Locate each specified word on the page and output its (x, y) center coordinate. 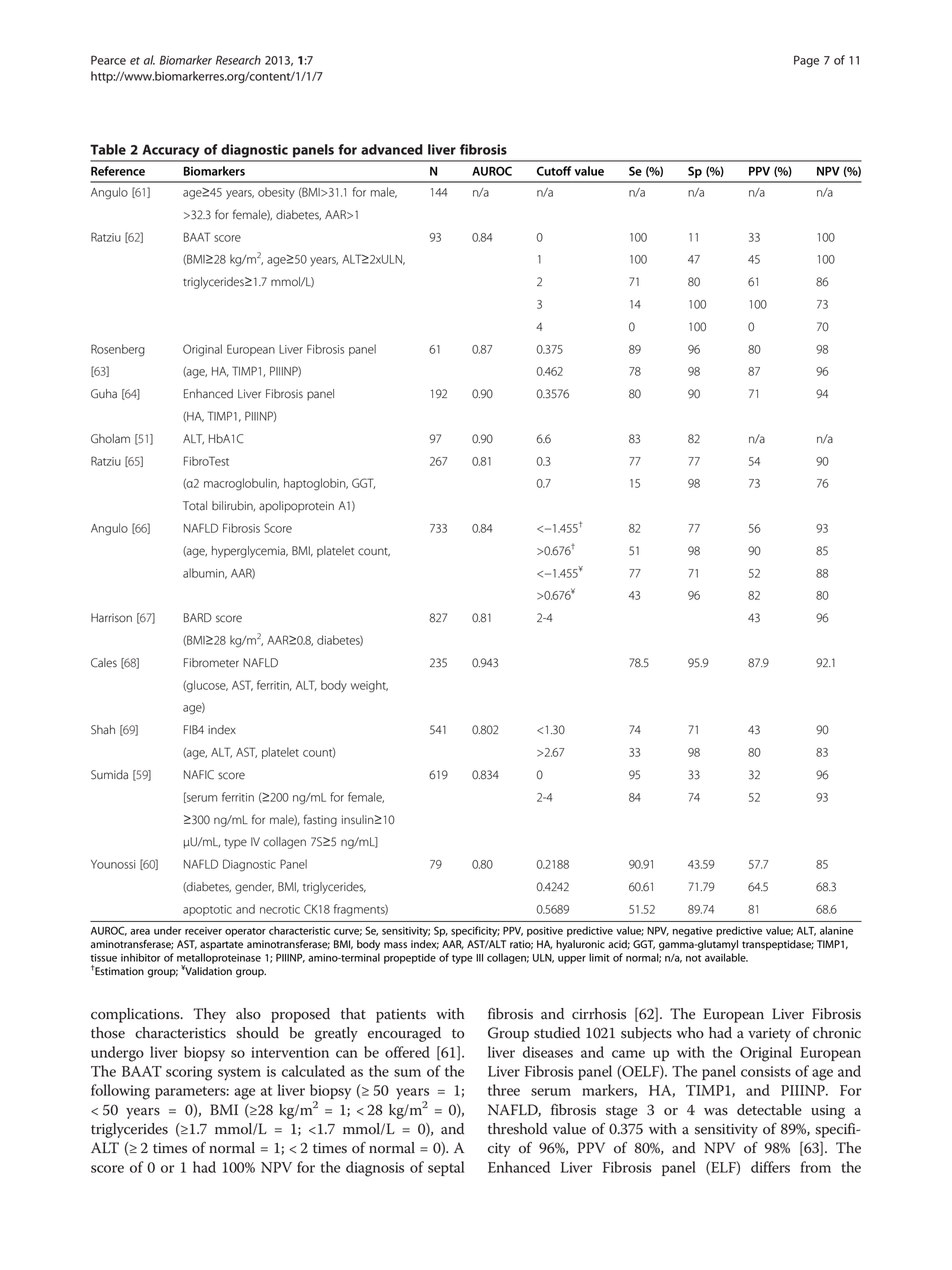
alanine (836, 930)
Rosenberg (118, 350)
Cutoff (554, 171)
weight (369, 686)
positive (545, 932)
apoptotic (207, 910)
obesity (276, 193)
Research (238, 60)
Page (806, 61)
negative (693, 932)
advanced (392, 149)
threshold (517, 1129)
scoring (189, 1073)
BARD (198, 617)
